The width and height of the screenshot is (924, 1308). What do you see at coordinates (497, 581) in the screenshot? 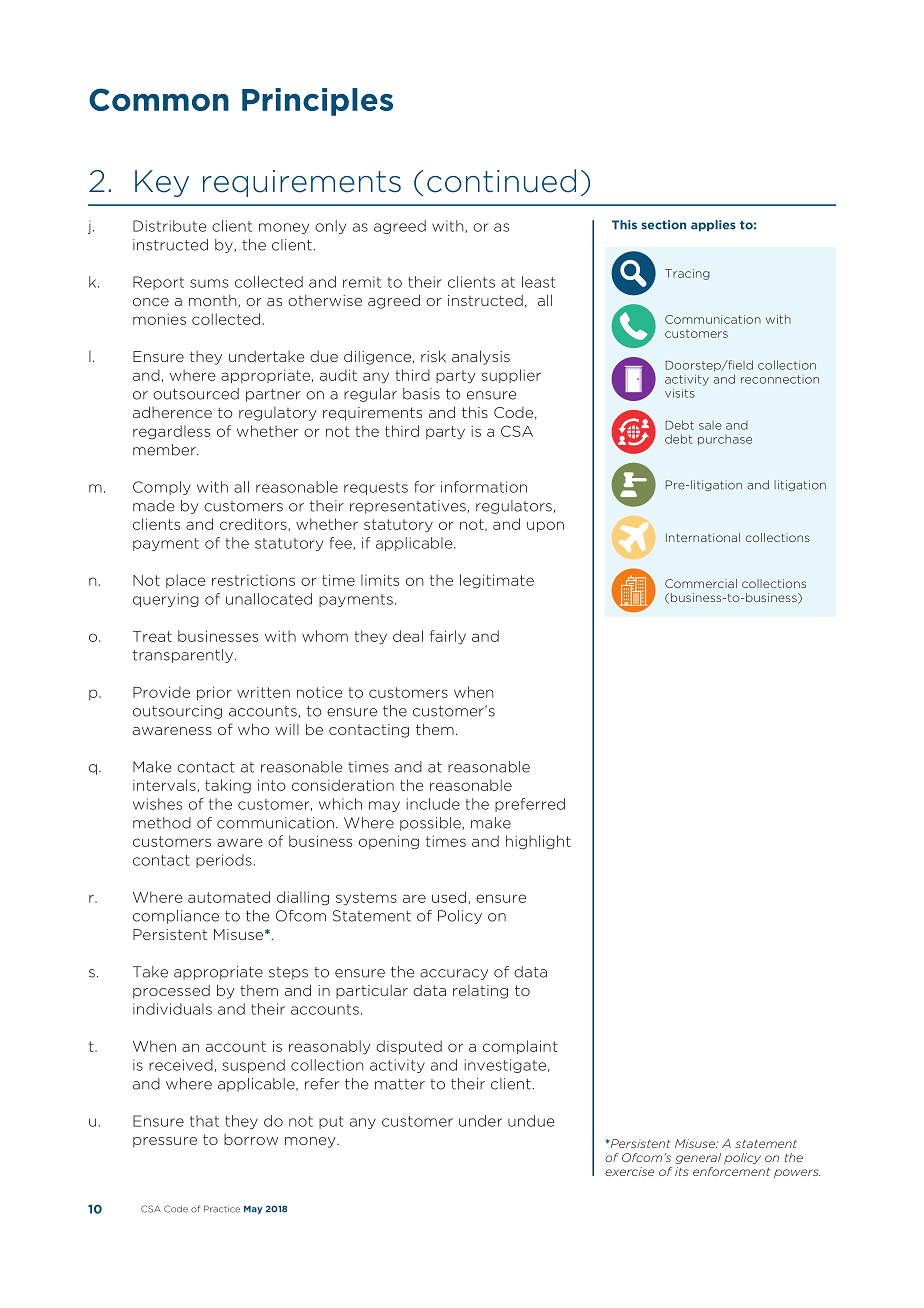
I see `legitimate` at bounding box center [497, 581].
